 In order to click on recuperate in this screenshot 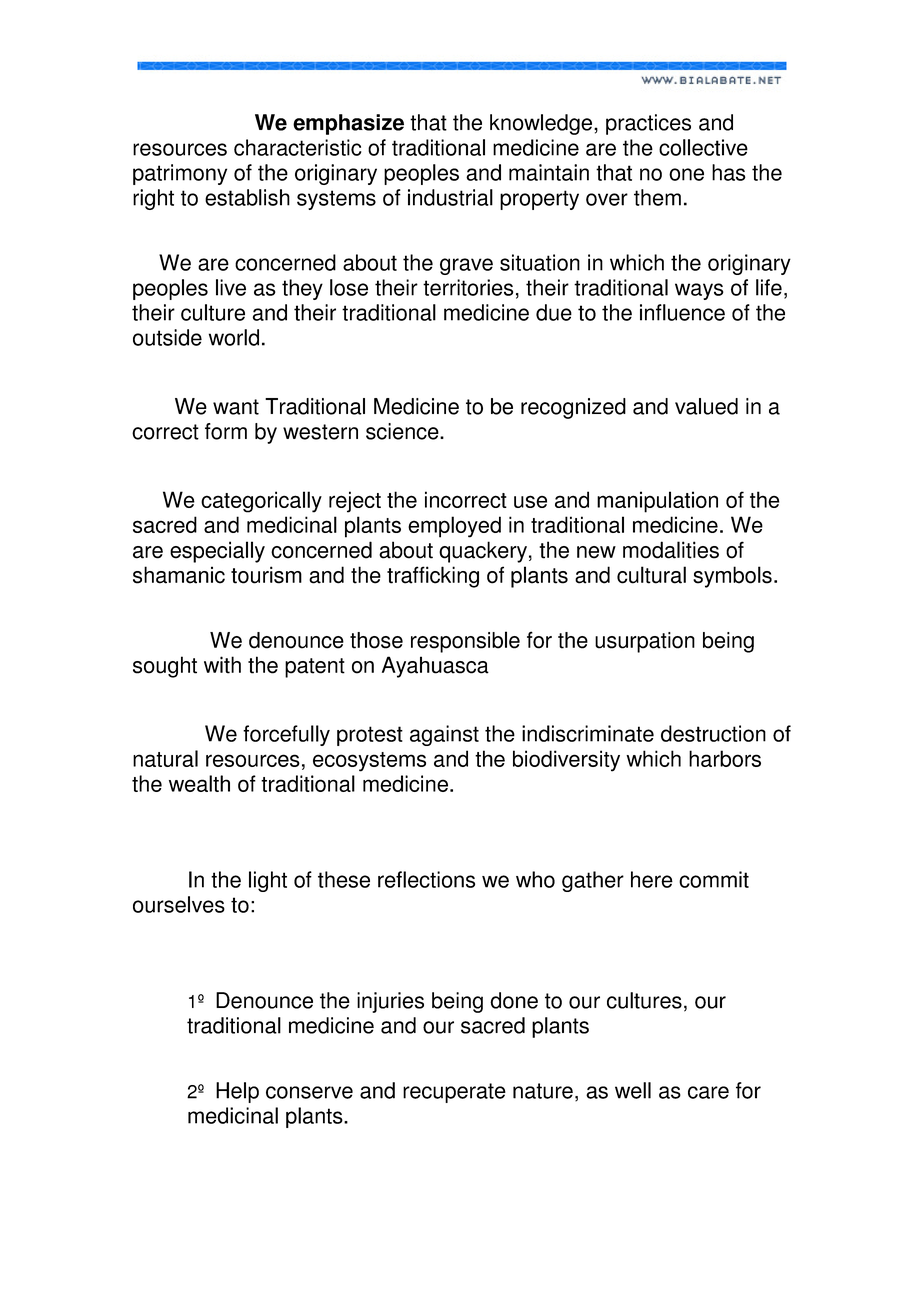, I will do `click(454, 1093)`.
